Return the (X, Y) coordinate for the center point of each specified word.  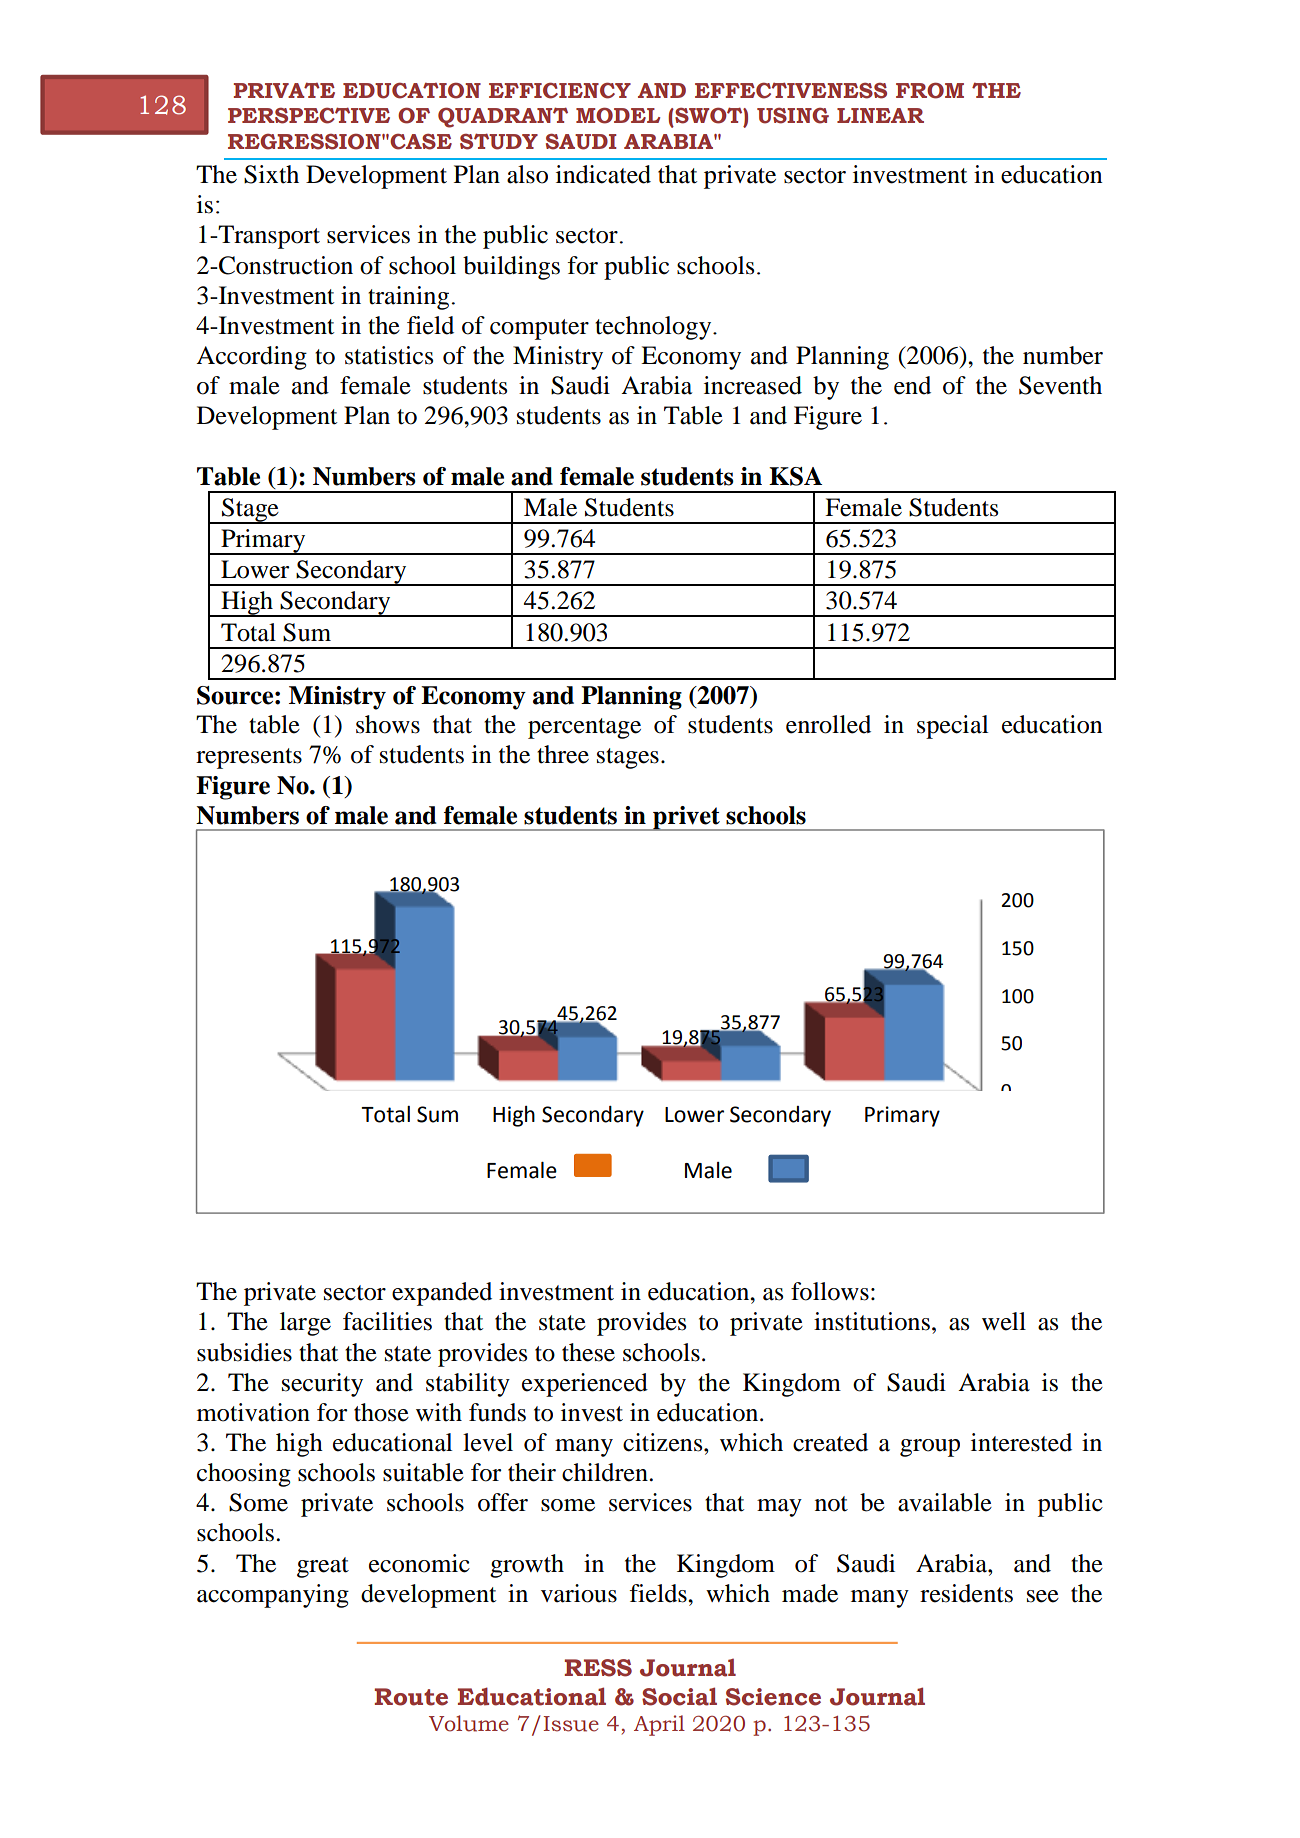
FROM (930, 90)
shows (388, 724)
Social (679, 1696)
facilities (387, 1321)
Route (411, 1697)
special (953, 727)
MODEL (618, 115)
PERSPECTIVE (309, 115)
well (1004, 1321)
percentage (584, 728)
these (588, 1352)
